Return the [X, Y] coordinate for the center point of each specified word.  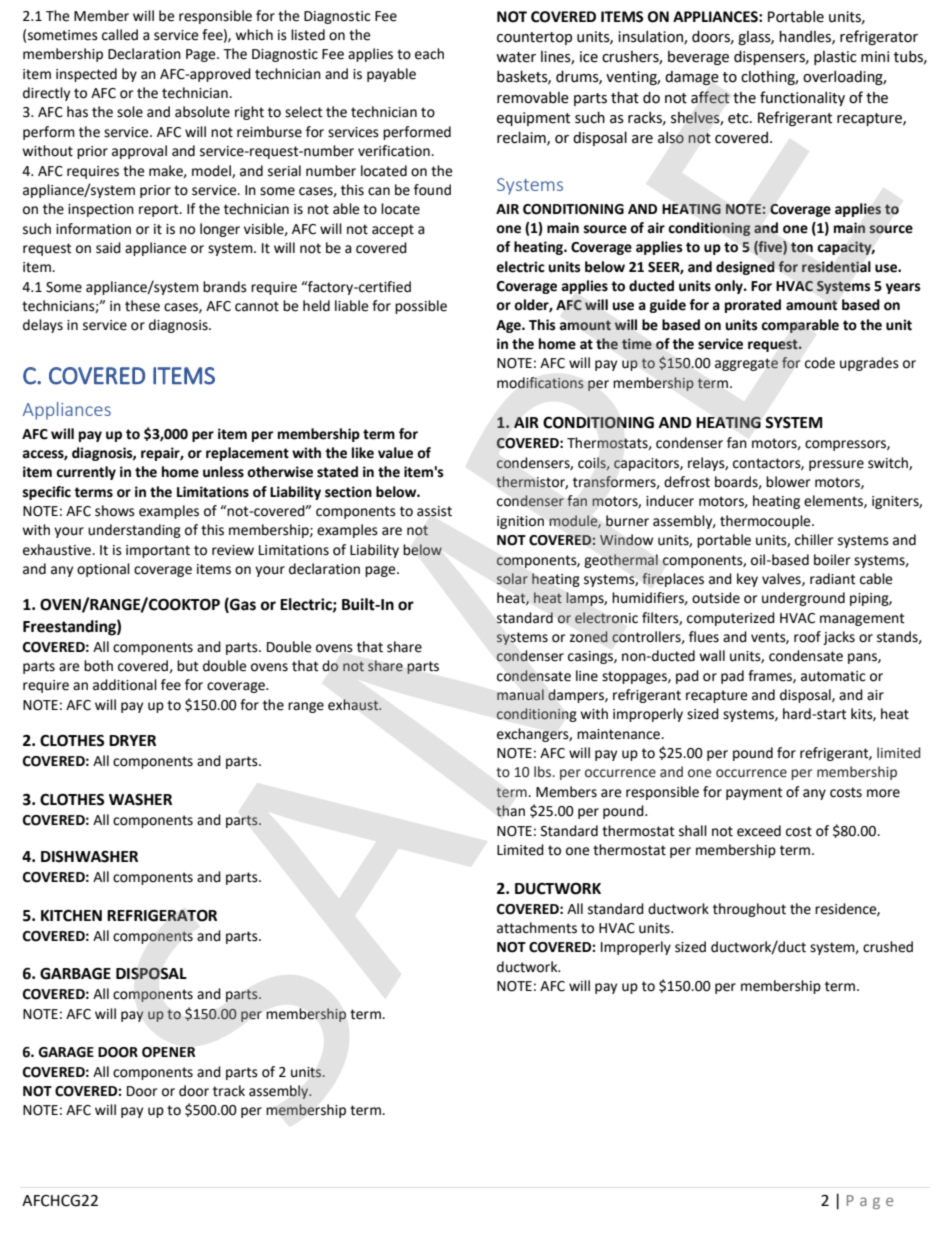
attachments [537, 928]
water [516, 57]
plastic [835, 58]
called [120, 35]
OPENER [168, 1052]
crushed [888, 947]
